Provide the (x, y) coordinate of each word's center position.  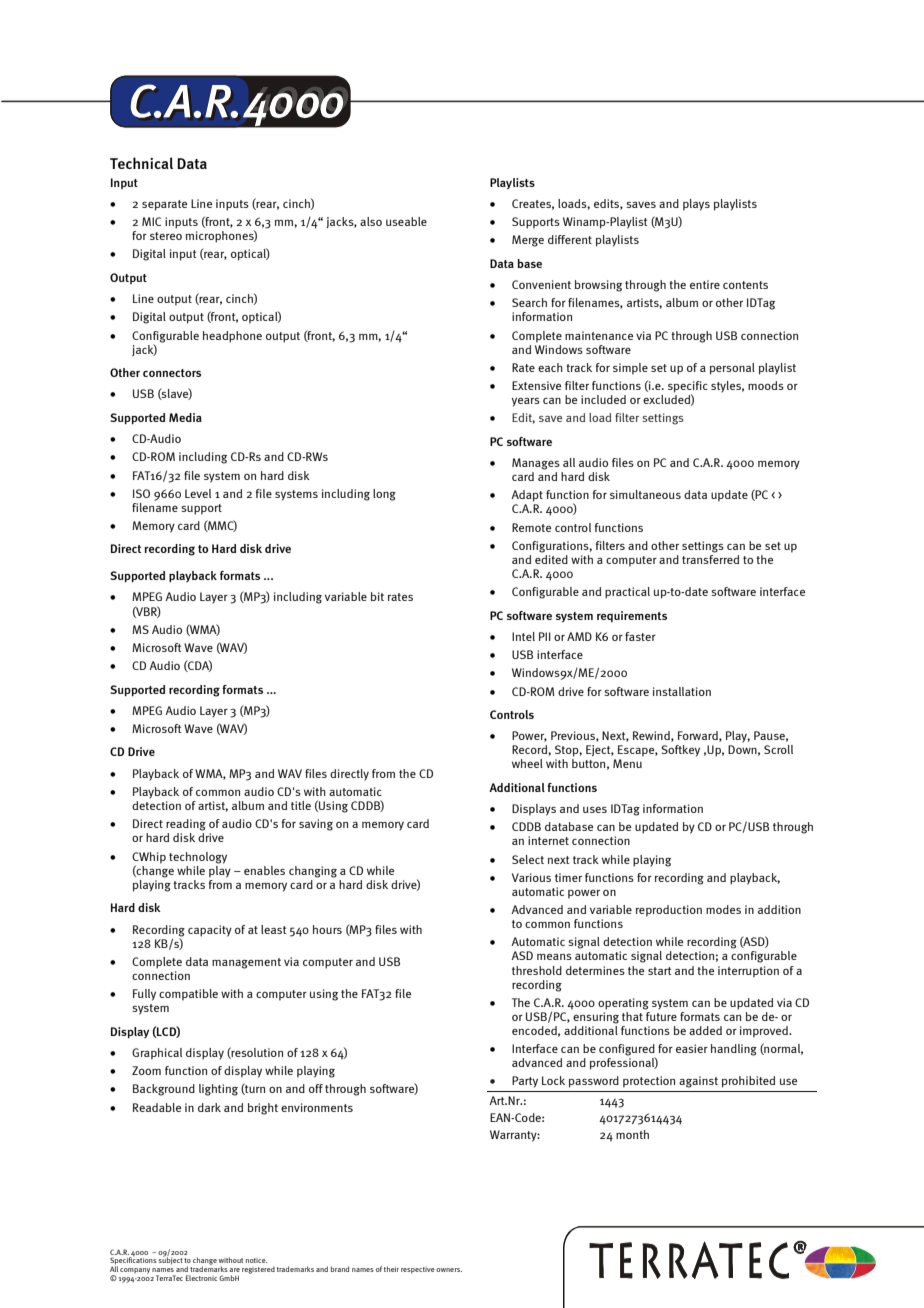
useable (406, 221)
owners (449, 1270)
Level (198, 493)
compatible (188, 995)
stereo (166, 236)
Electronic (201, 1278)
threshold (537, 970)
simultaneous (645, 494)
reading (186, 825)
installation (682, 691)
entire (705, 284)
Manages (536, 464)
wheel (527, 763)
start (660, 971)
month (632, 1134)
